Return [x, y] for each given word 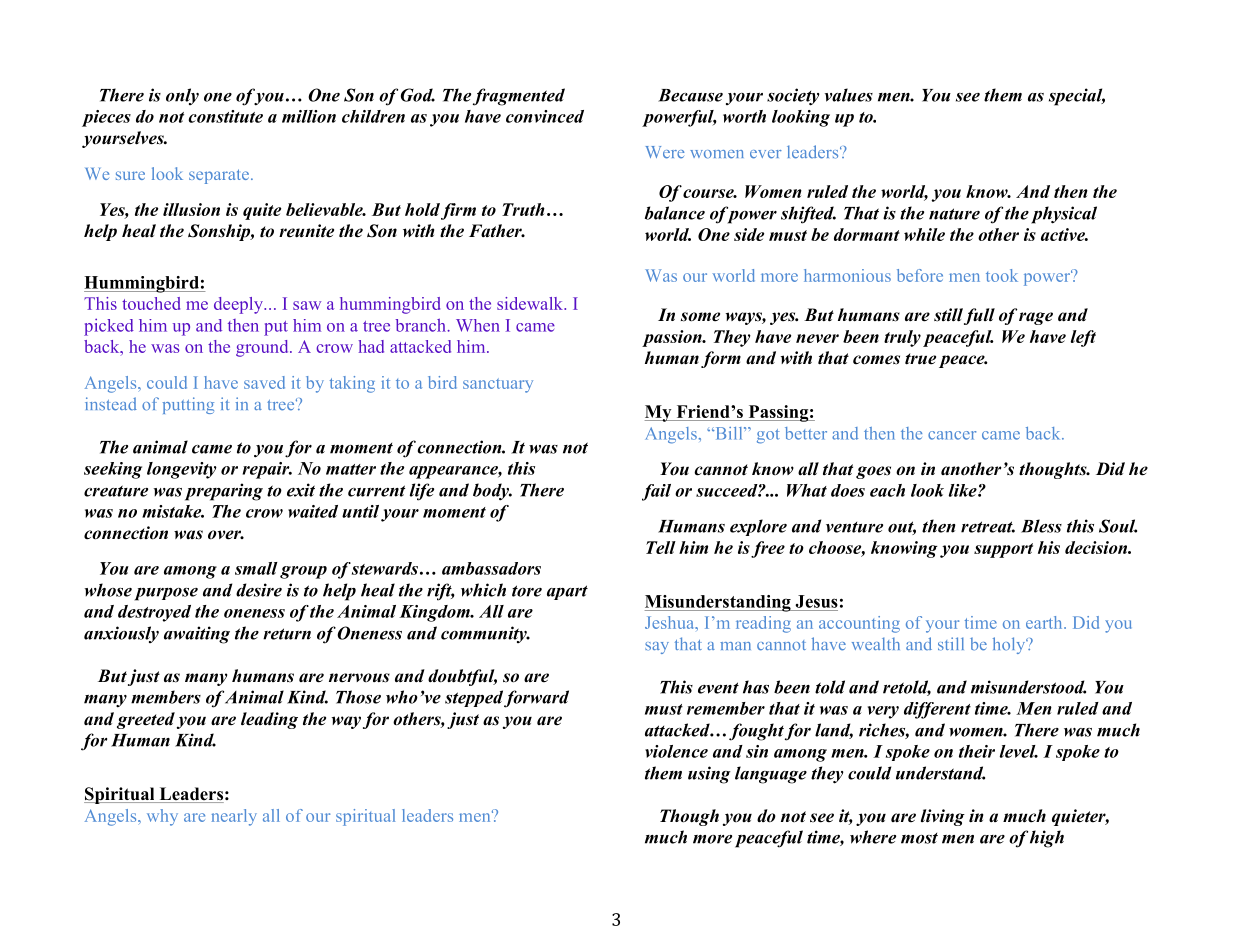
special [1077, 97]
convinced [545, 116]
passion [673, 338]
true [920, 359]
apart [567, 592]
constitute [225, 116]
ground [263, 348]
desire [259, 590]
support [1003, 550]
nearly [234, 817]
